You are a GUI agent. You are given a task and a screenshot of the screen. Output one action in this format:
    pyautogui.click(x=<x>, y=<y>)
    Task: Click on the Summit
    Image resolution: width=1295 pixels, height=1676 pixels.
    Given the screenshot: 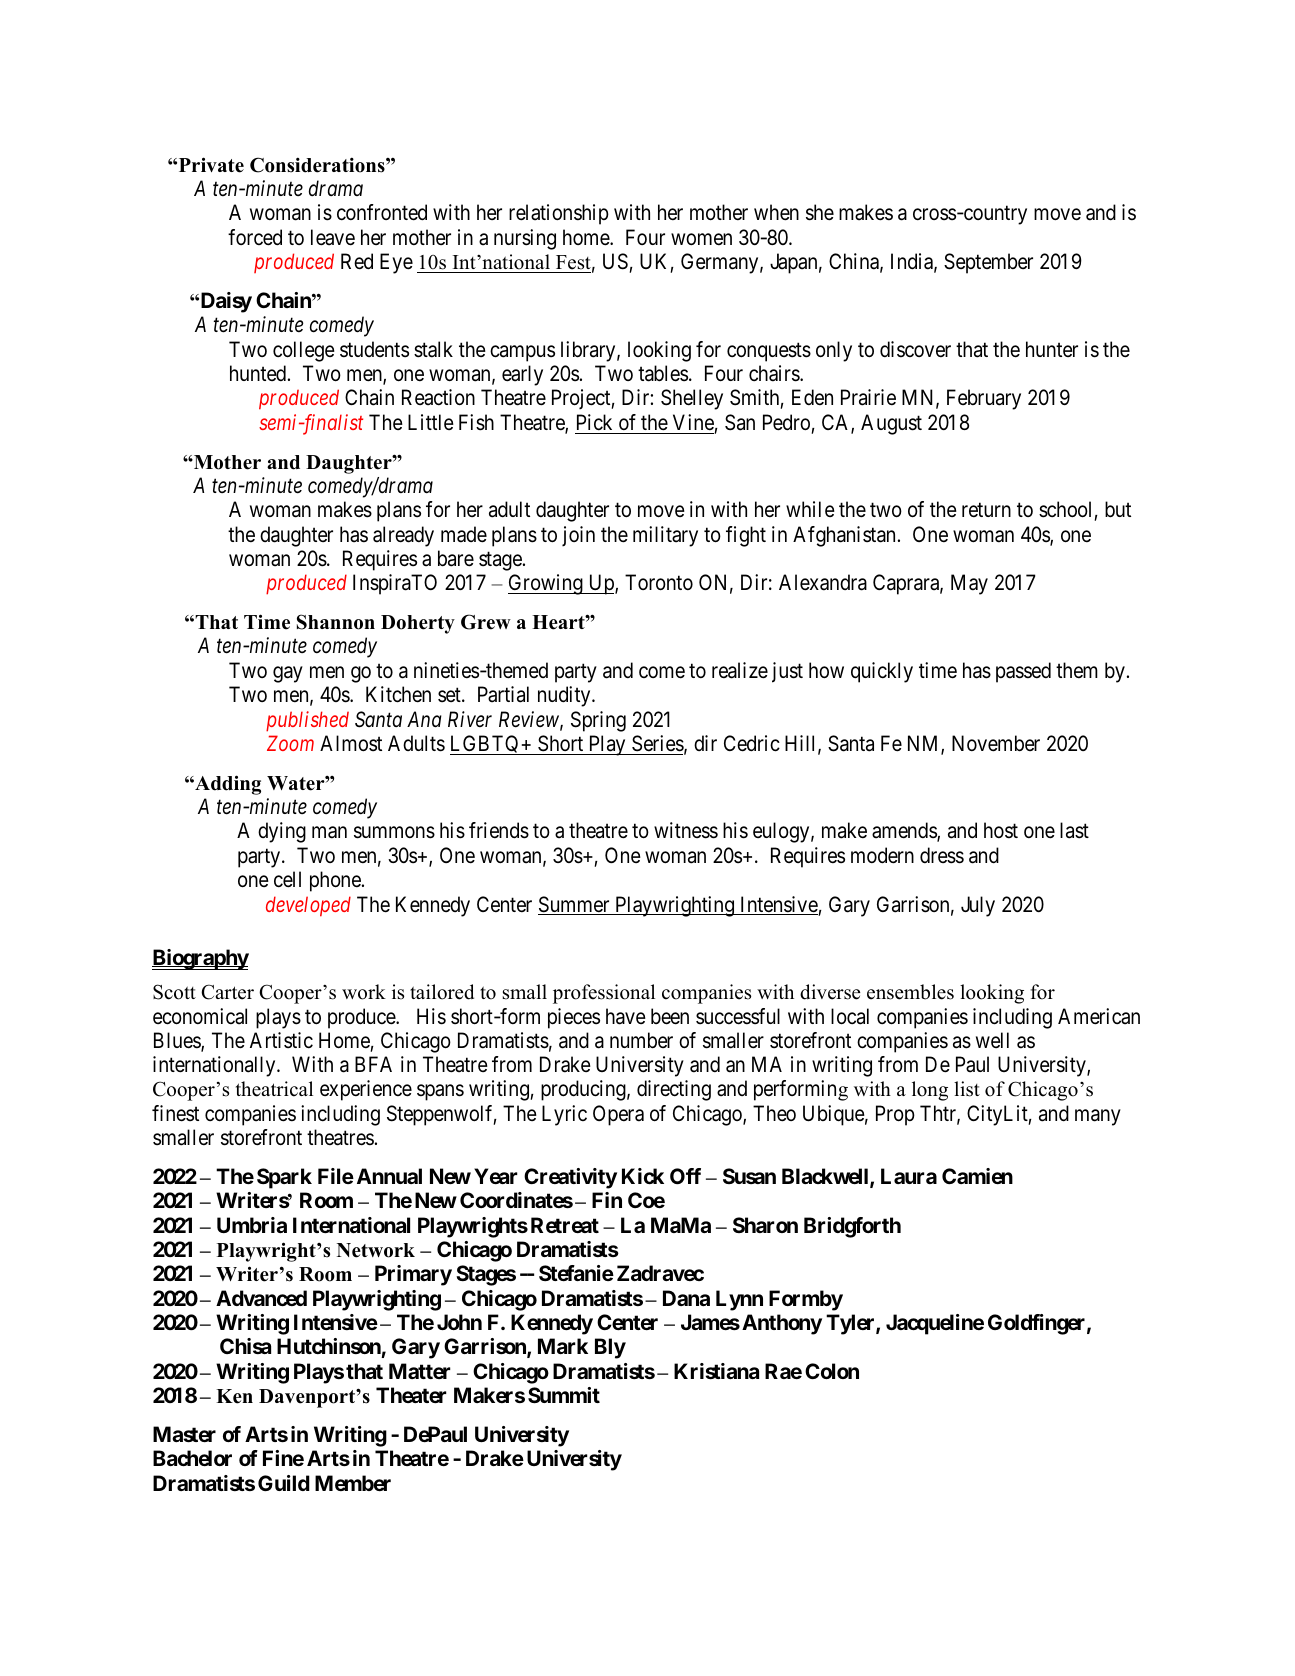 What is the action you would take?
    pyautogui.click(x=564, y=1395)
